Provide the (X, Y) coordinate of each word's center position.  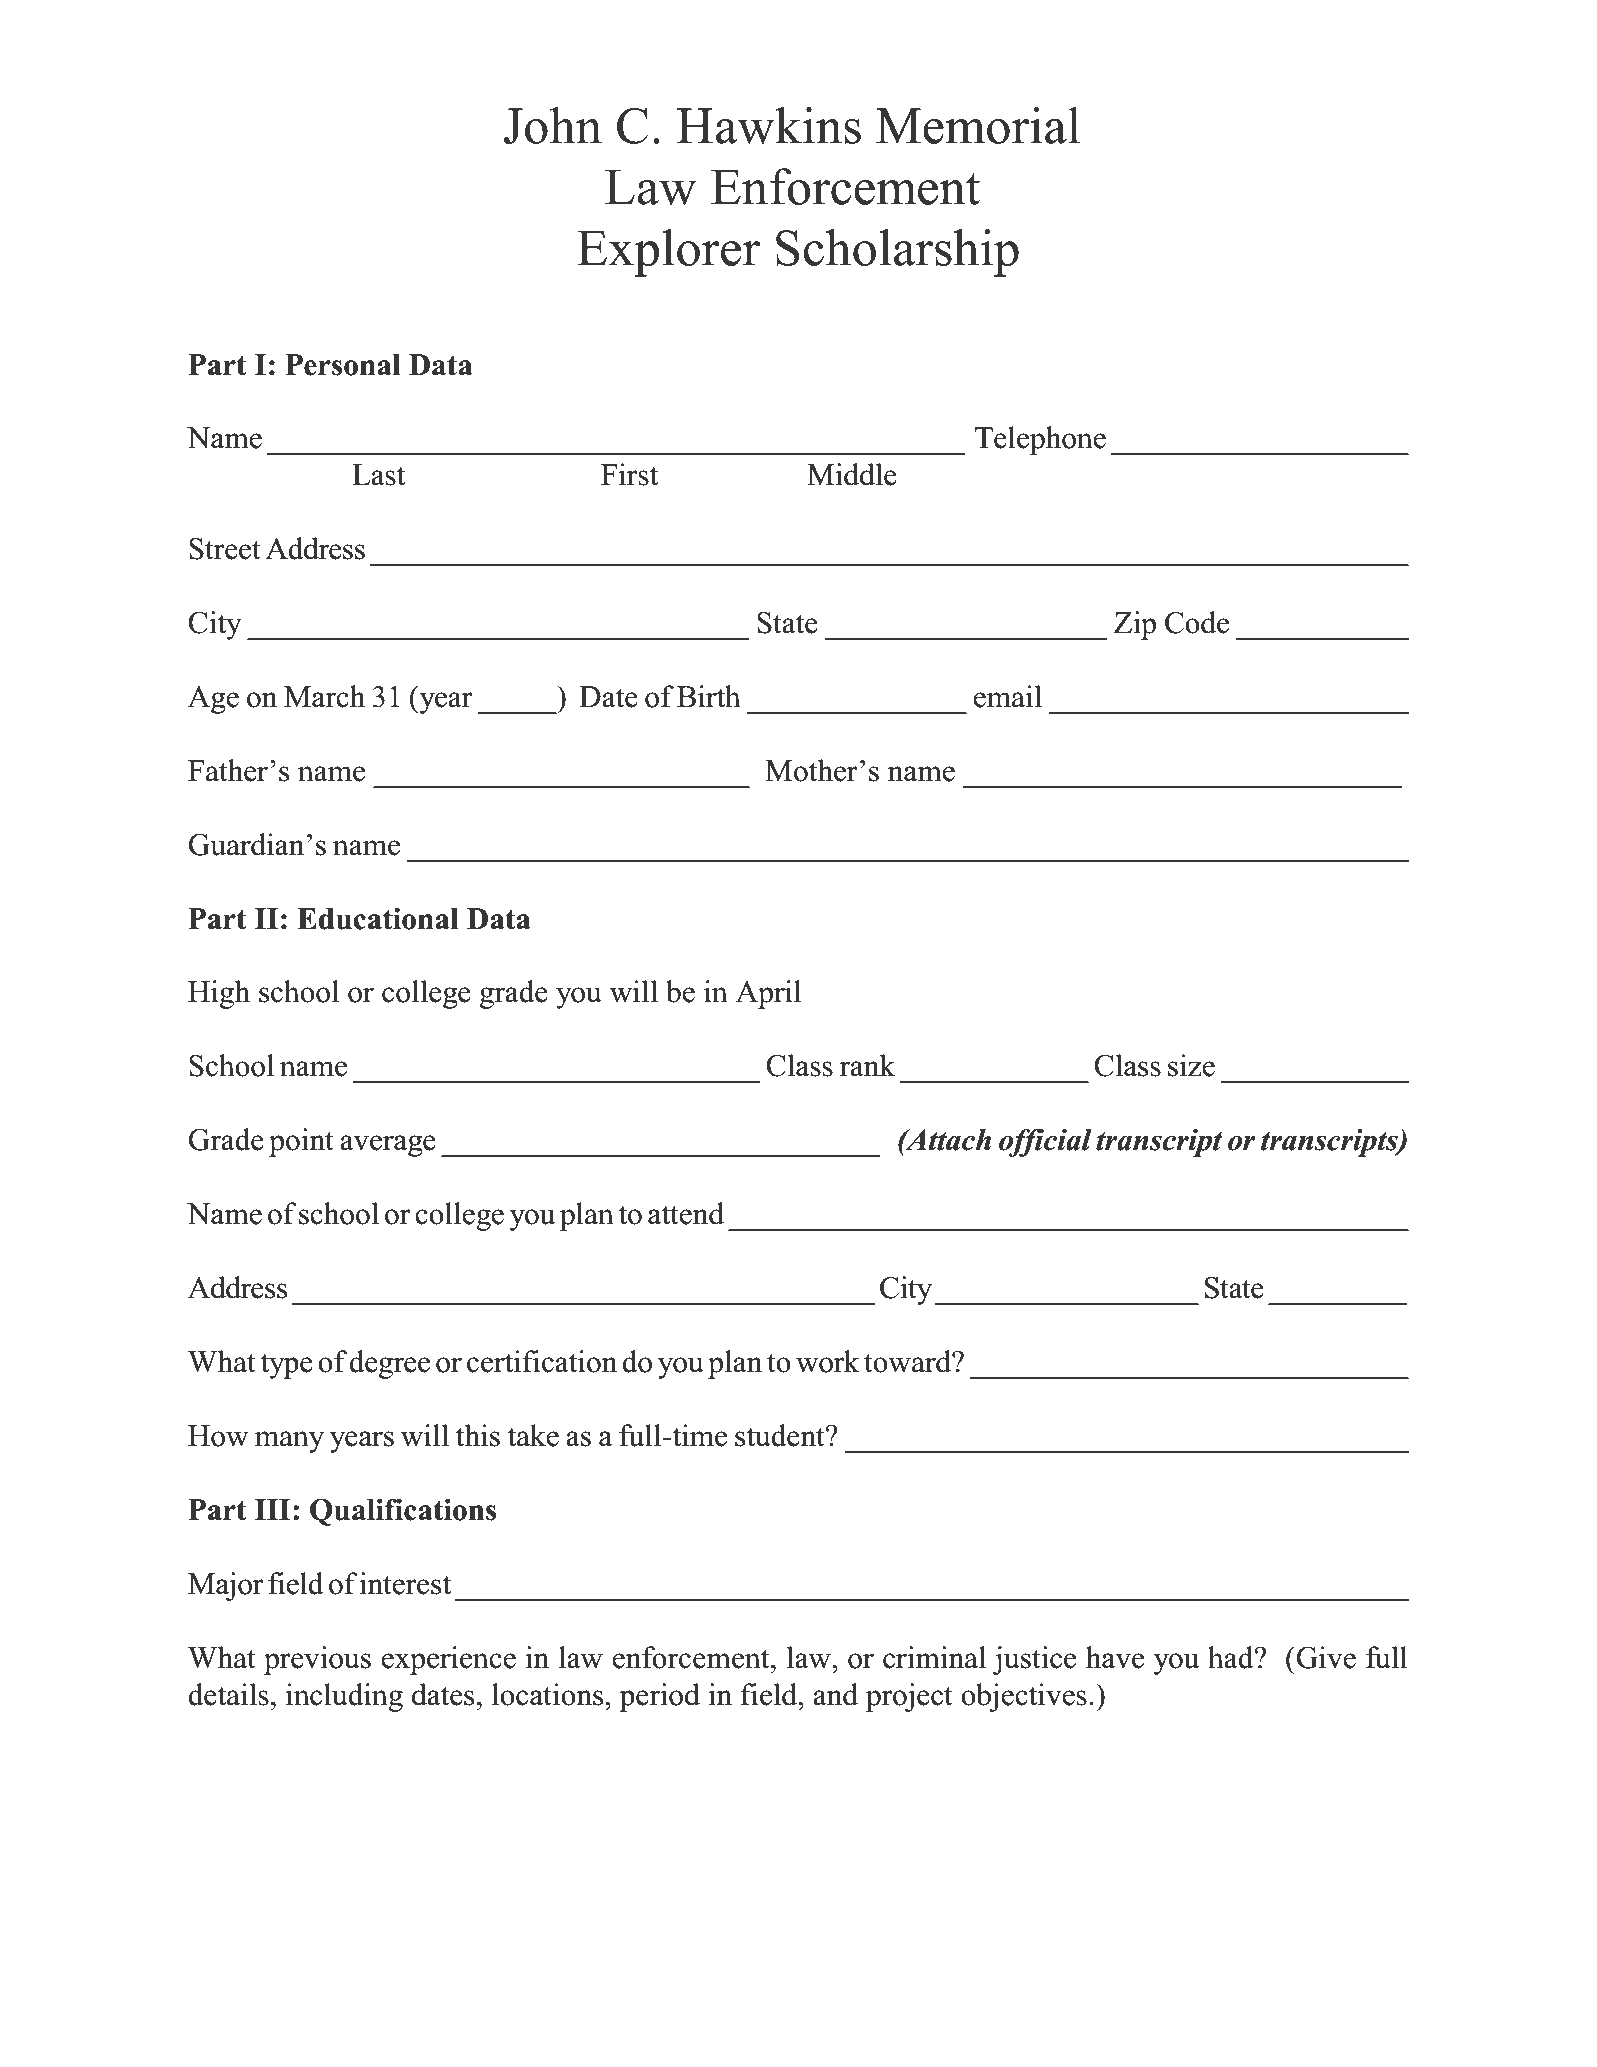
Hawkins (769, 125)
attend (686, 1213)
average (388, 1146)
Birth (709, 696)
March (324, 696)
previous (317, 1660)
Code (1197, 622)
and (835, 1694)
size (1191, 1065)
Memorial (978, 125)
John (553, 125)
